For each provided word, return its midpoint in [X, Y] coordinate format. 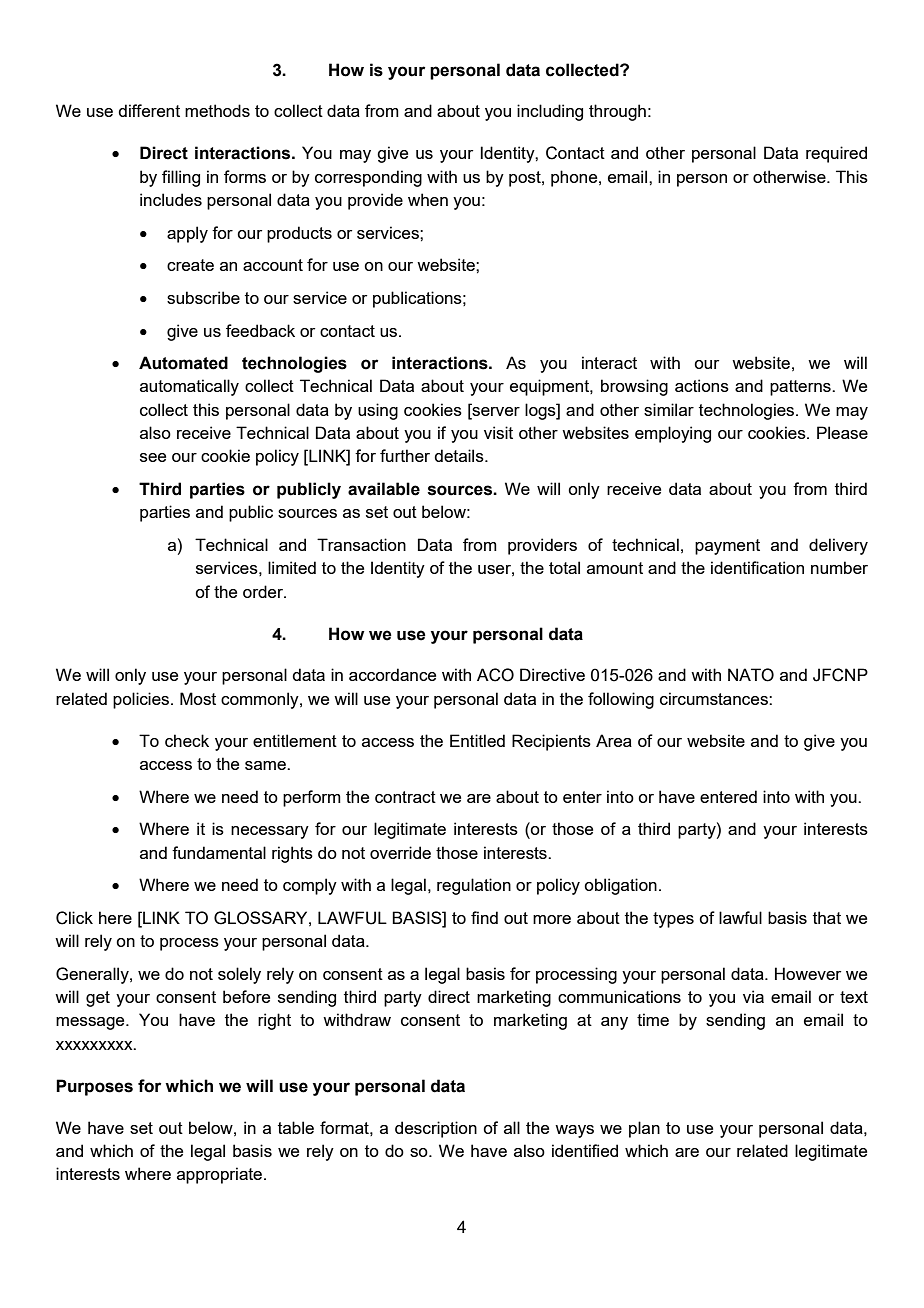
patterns [801, 388]
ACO [495, 675]
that [827, 917]
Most [198, 698]
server [495, 410]
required [836, 154]
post [526, 179]
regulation [474, 886]
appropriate [221, 1175]
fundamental [219, 852]
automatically [189, 387]
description [436, 1129]
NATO [751, 675]
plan [644, 1129]
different [149, 110]
